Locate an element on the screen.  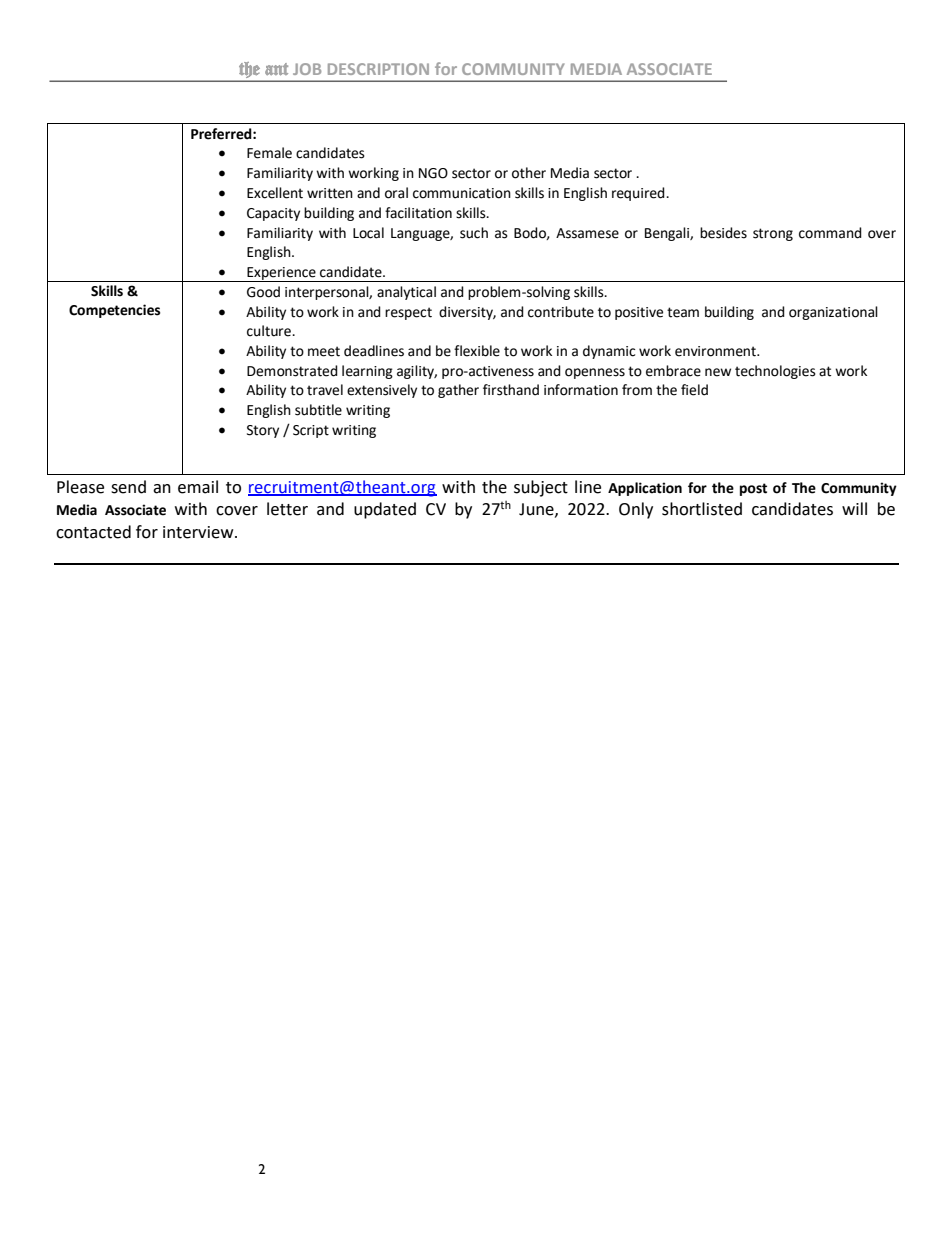
other is located at coordinates (529, 173).
